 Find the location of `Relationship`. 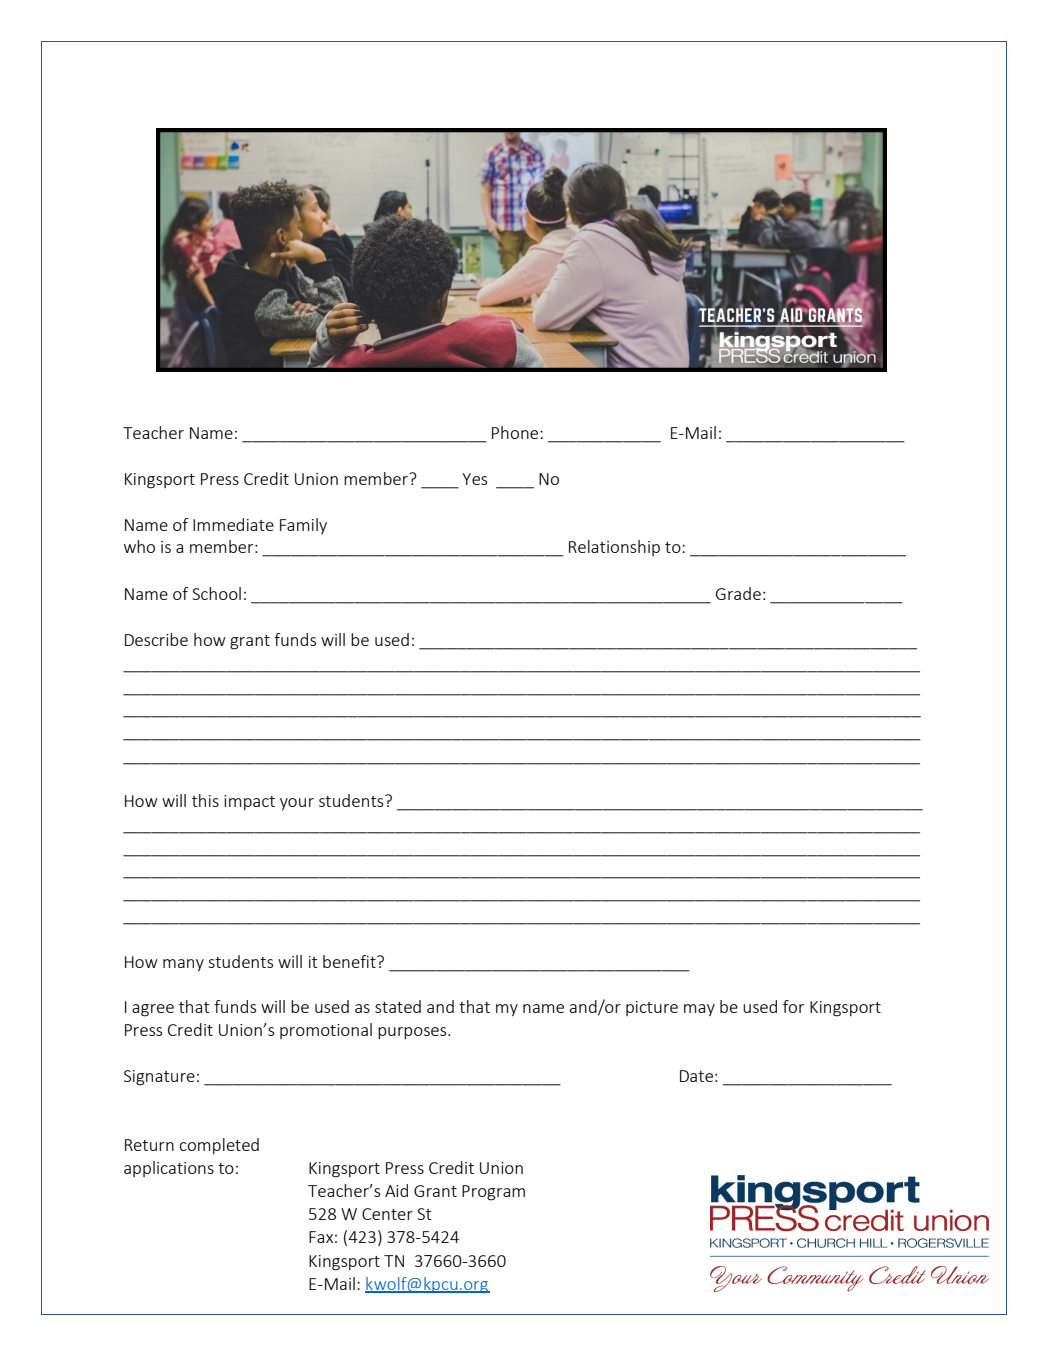

Relationship is located at coordinates (614, 548).
